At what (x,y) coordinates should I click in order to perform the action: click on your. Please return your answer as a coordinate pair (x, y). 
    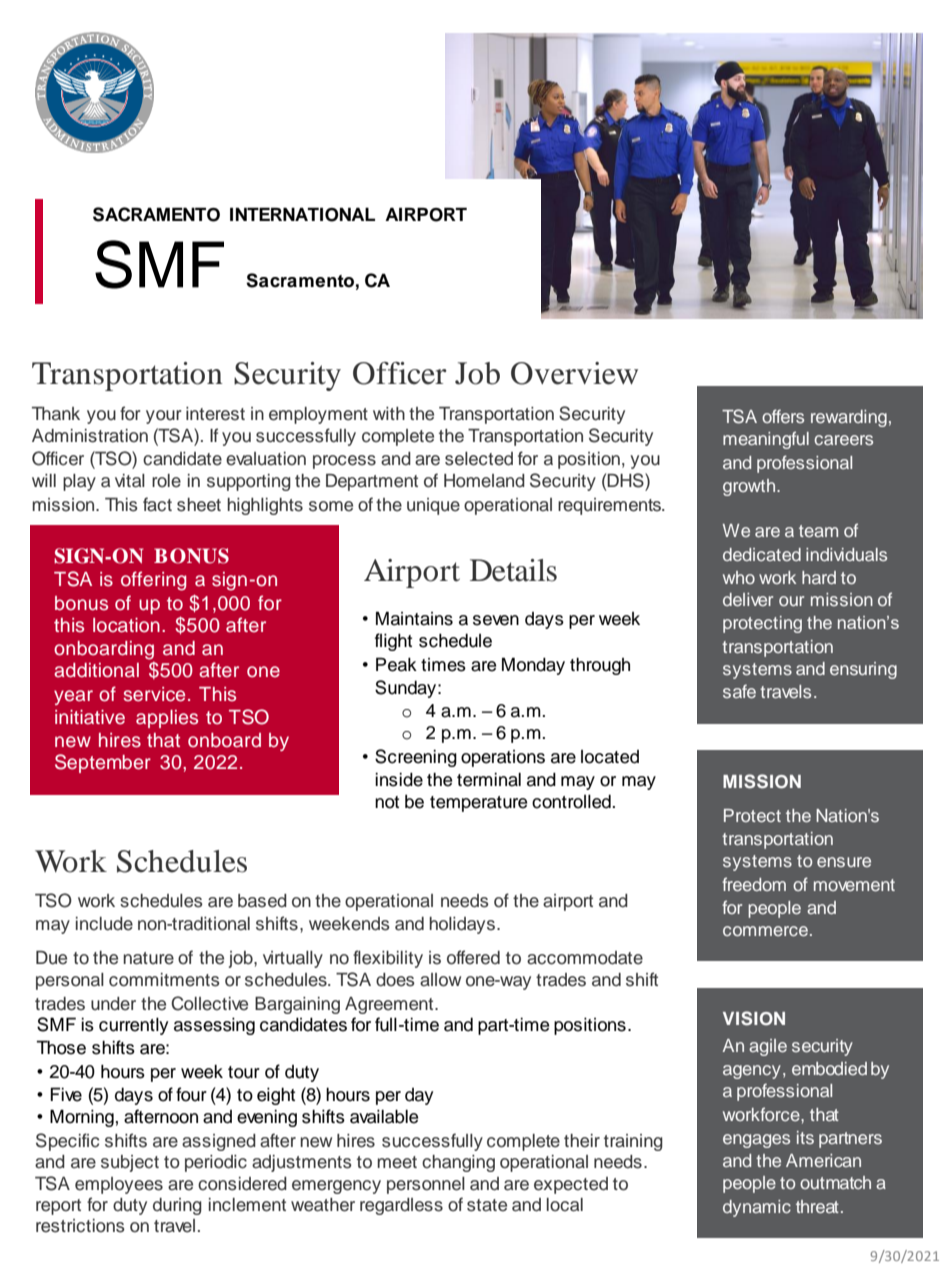
    Looking at the image, I should click on (164, 417).
